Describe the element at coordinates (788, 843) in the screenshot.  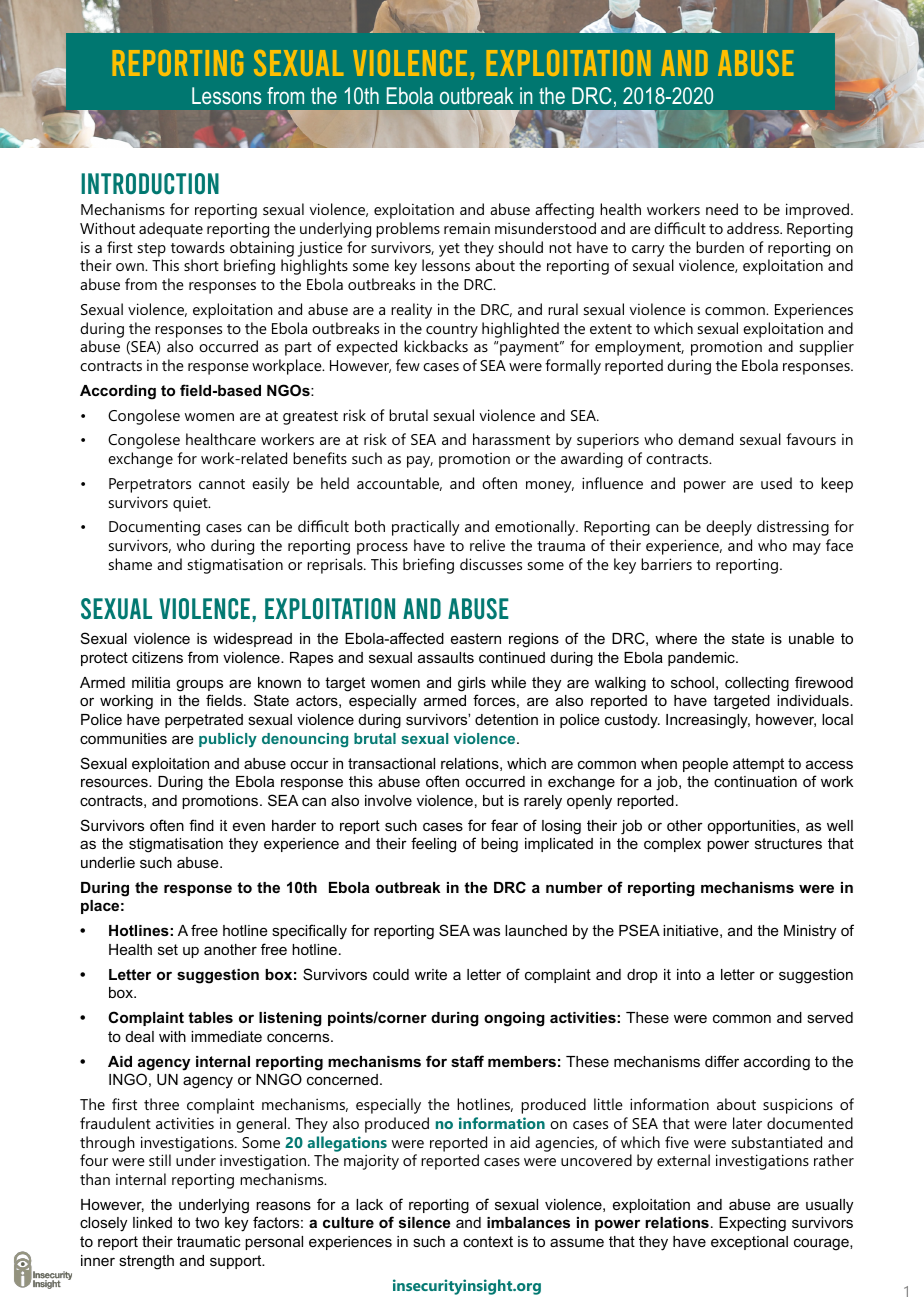
I see `structures` at that location.
